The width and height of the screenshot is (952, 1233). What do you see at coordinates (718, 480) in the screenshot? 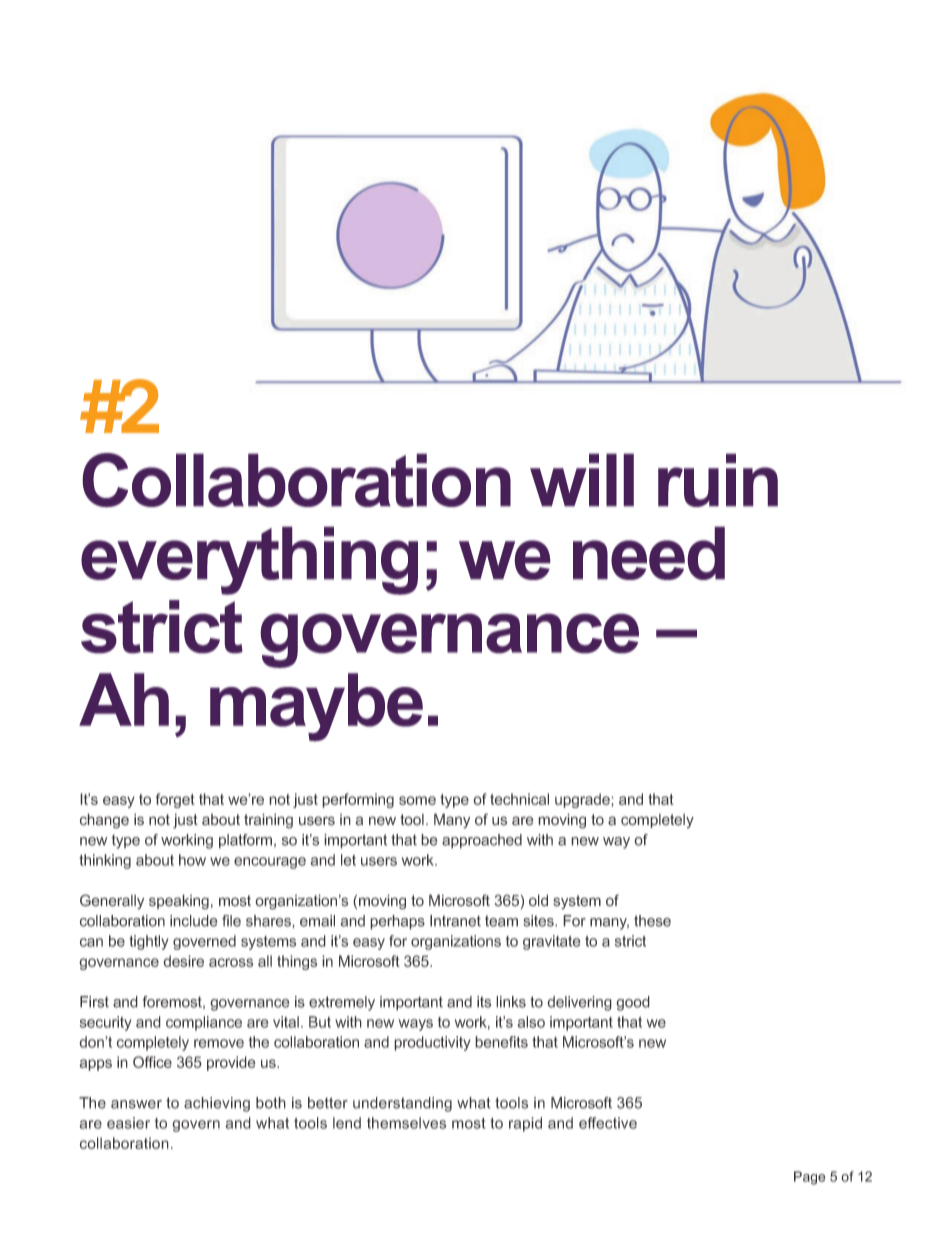
I see `ruin` at bounding box center [718, 480].
